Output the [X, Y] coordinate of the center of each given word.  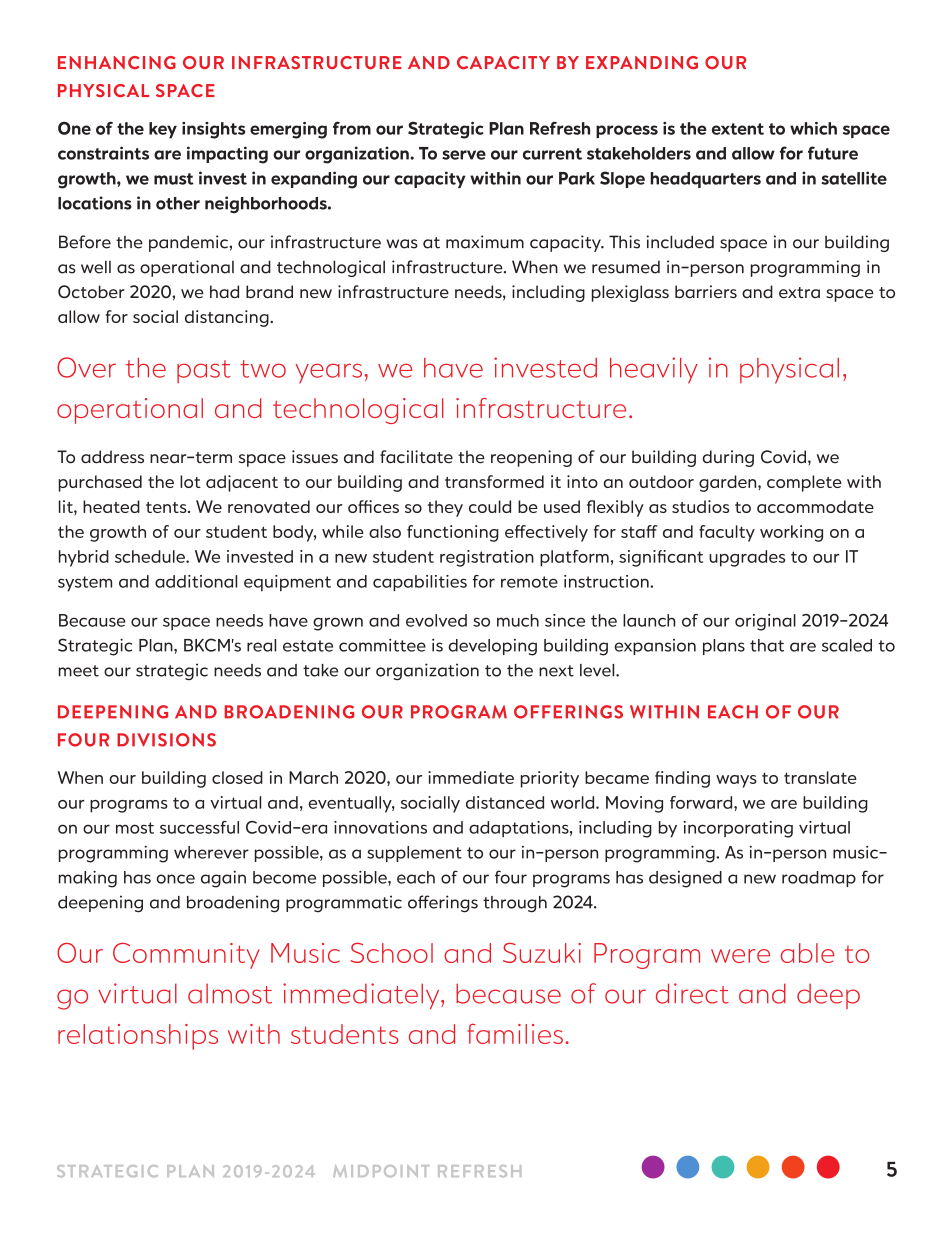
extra [799, 293]
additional [196, 581]
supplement [414, 854]
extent [738, 129]
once [176, 879]
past [204, 371]
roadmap [819, 879]
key [163, 130]
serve [464, 155]
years [328, 373]
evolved [436, 620]
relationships [138, 1037]
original [765, 622]
